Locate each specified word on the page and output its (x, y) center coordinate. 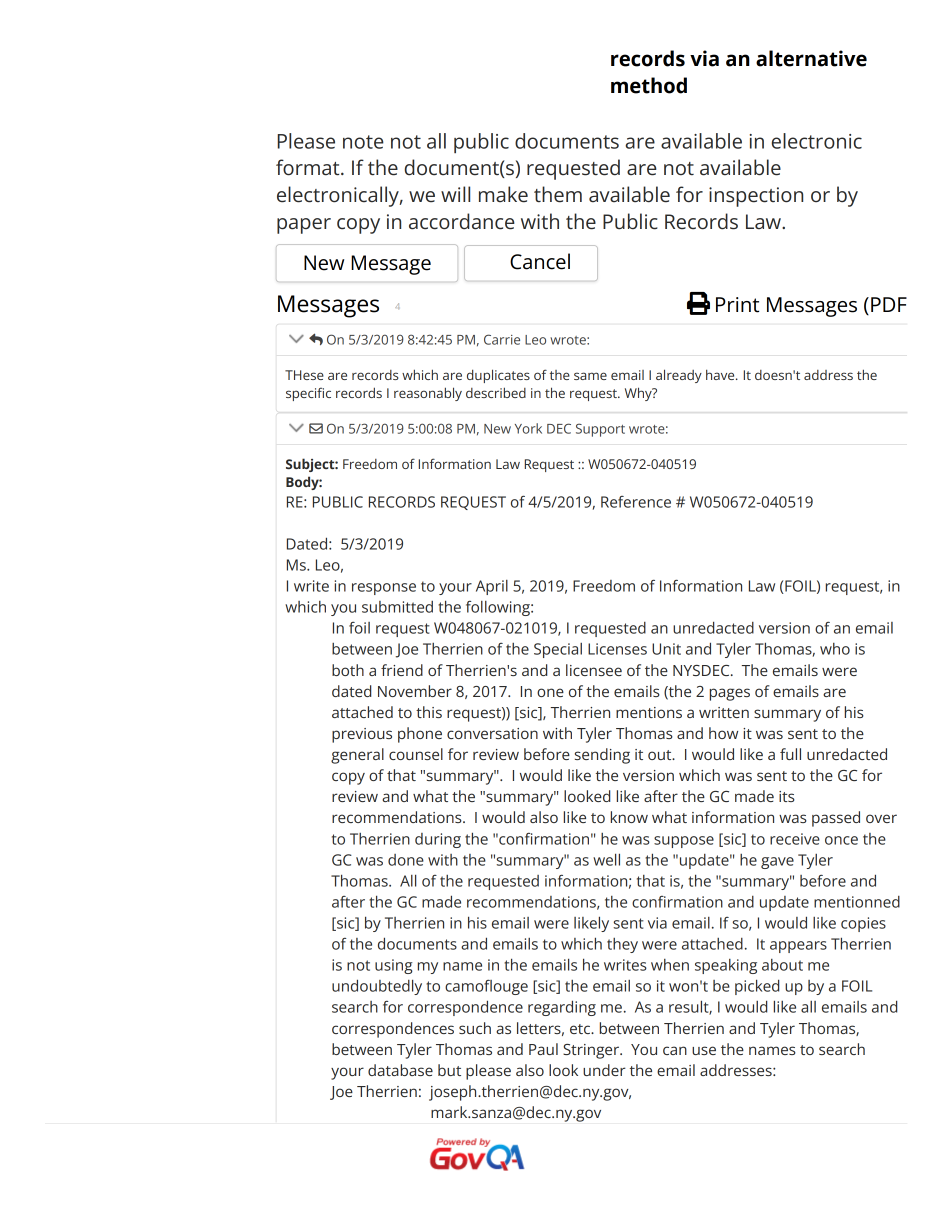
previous (362, 735)
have (721, 374)
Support (600, 430)
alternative (811, 58)
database (400, 1070)
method (649, 85)
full (790, 754)
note (363, 142)
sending (602, 756)
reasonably (428, 394)
